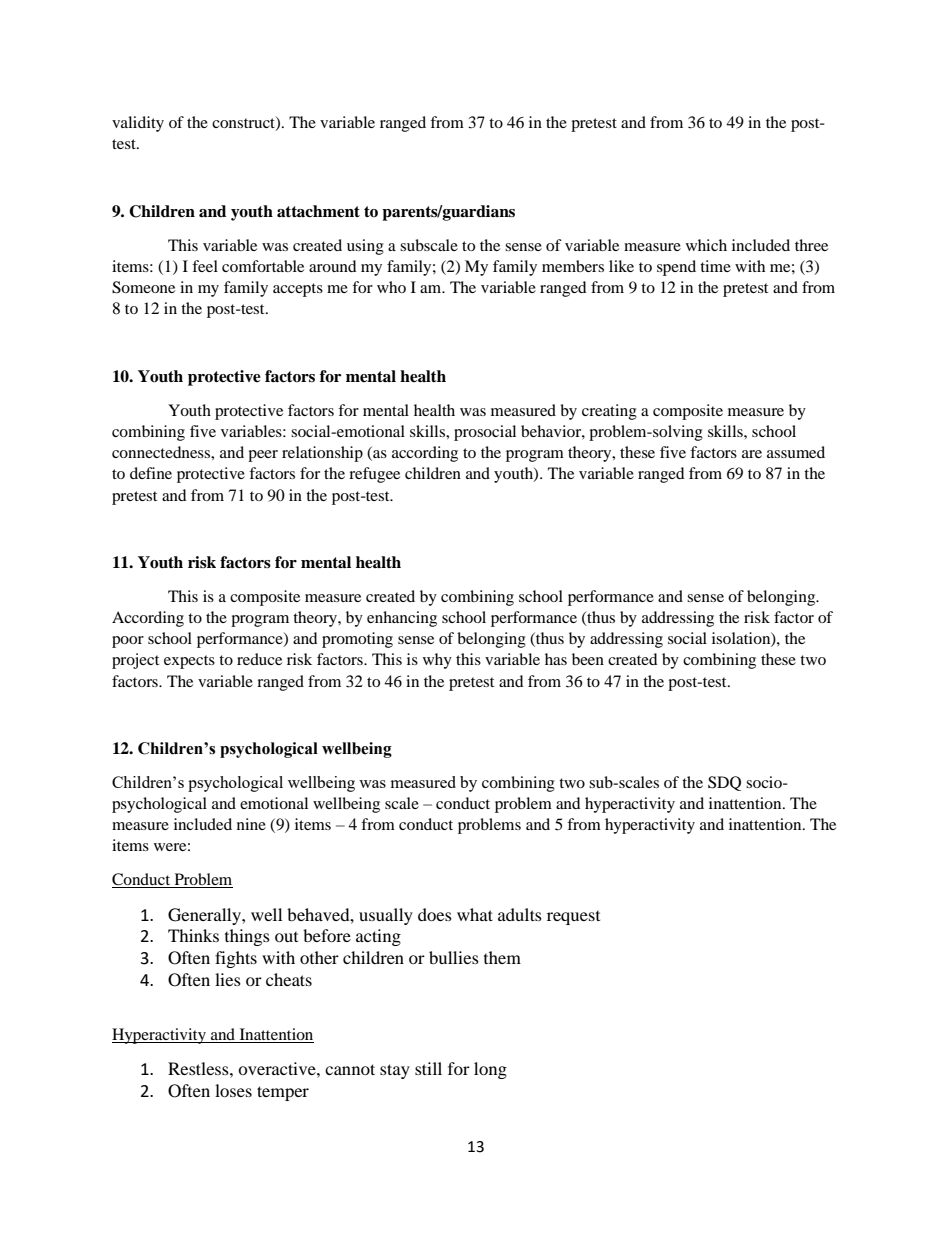 This document has width=952, height=1233. I want to click on been, so click(588, 659).
